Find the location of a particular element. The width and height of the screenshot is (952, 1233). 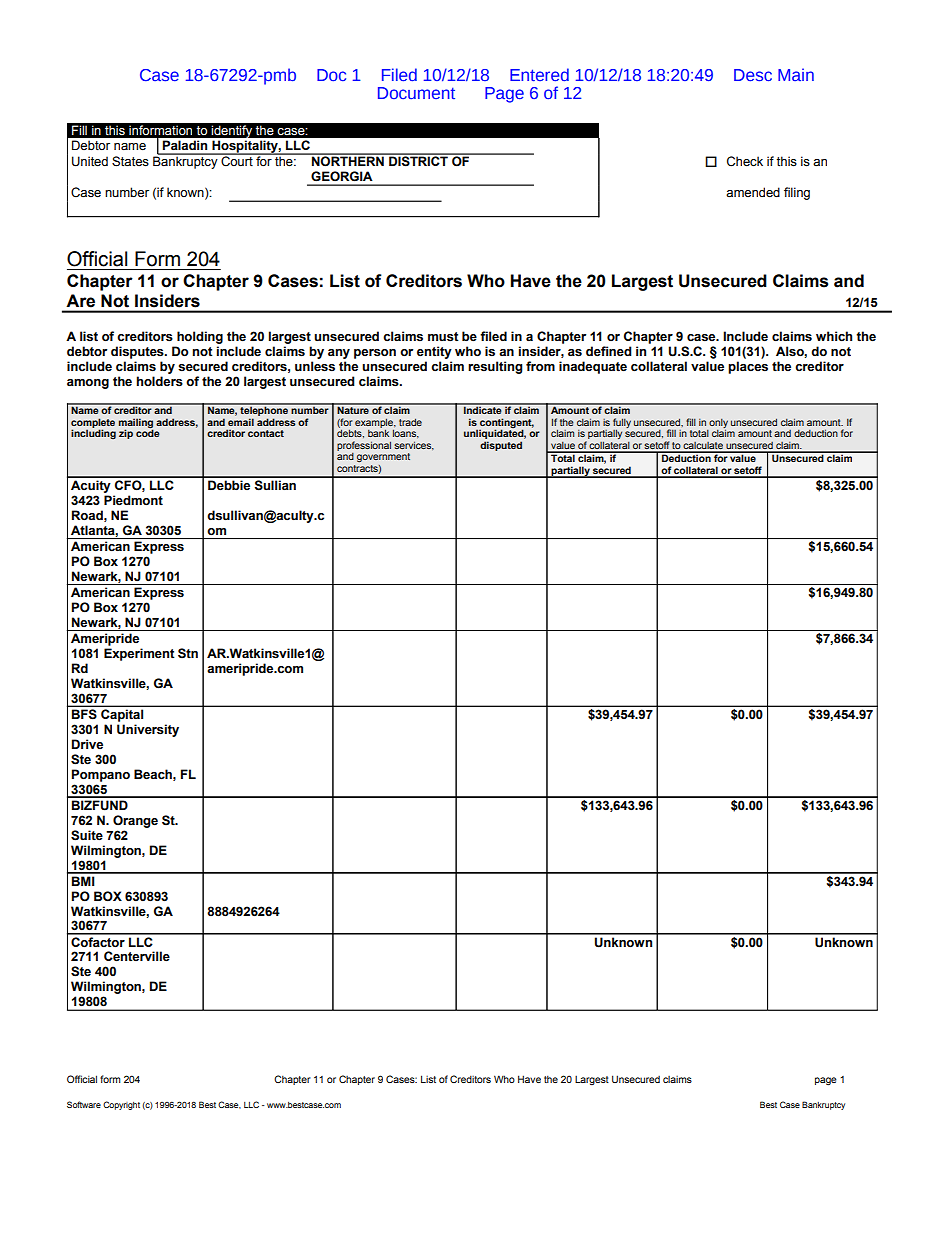

Desc is located at coordinates (753, 75).
